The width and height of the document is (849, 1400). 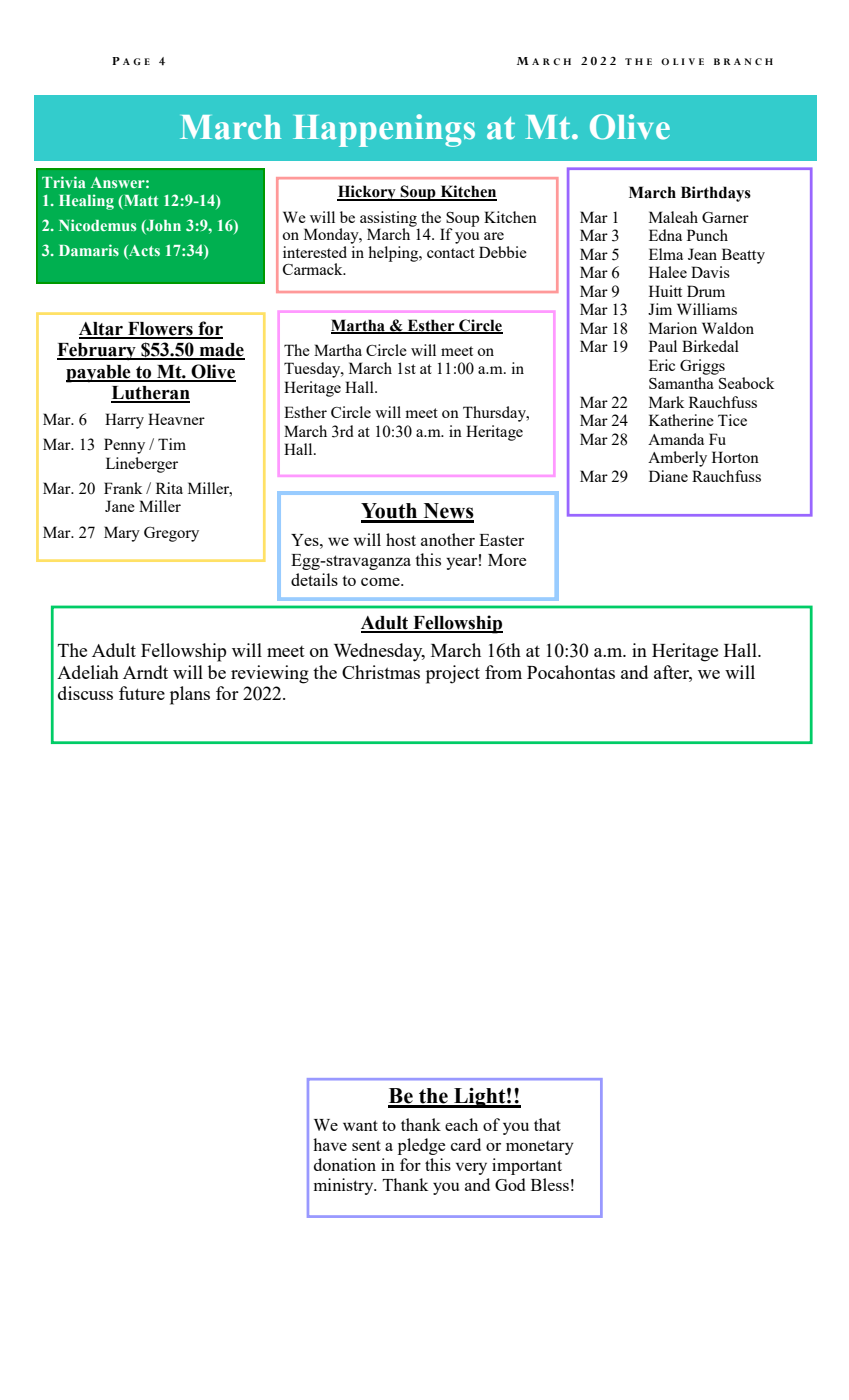 What do you see at coordinates (668, 476) in the document?
I see `Diane` at bounding box center [668, 476].
